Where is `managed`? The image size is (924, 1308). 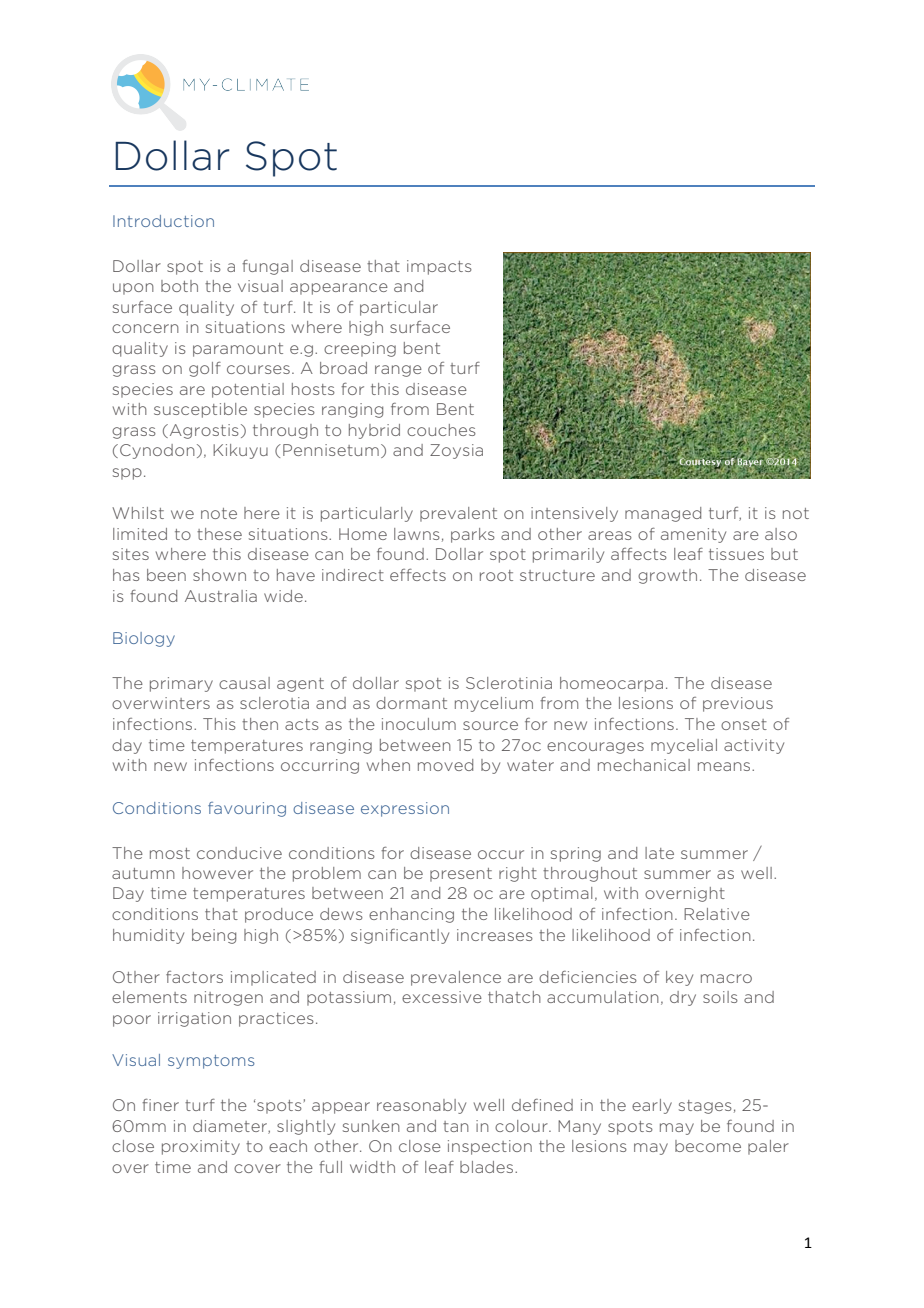
managed is located at coordinates (663, 514).
